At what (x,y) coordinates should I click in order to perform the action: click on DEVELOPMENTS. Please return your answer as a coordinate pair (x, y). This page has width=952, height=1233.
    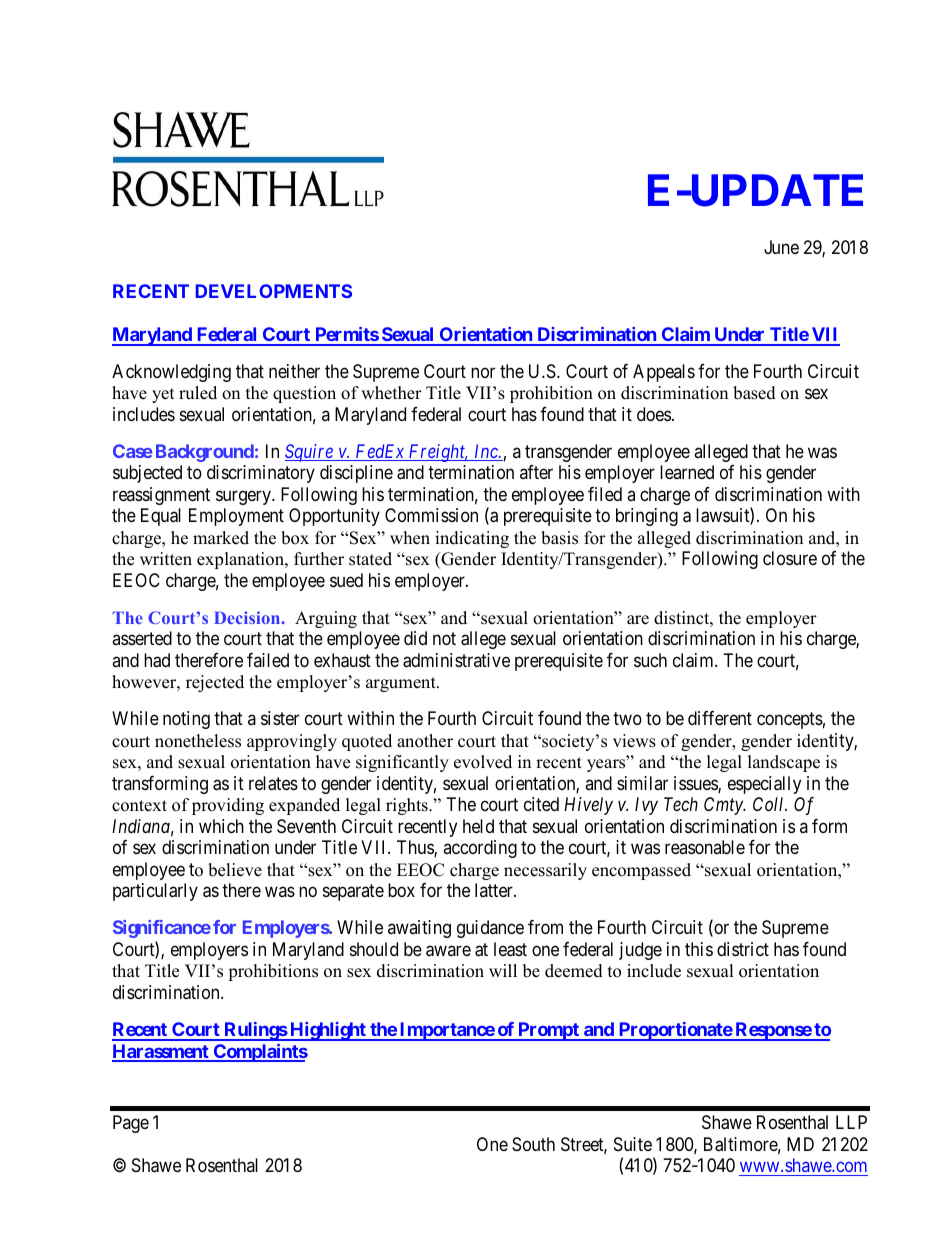
    Looking at the image, I should click on (274, 291).
